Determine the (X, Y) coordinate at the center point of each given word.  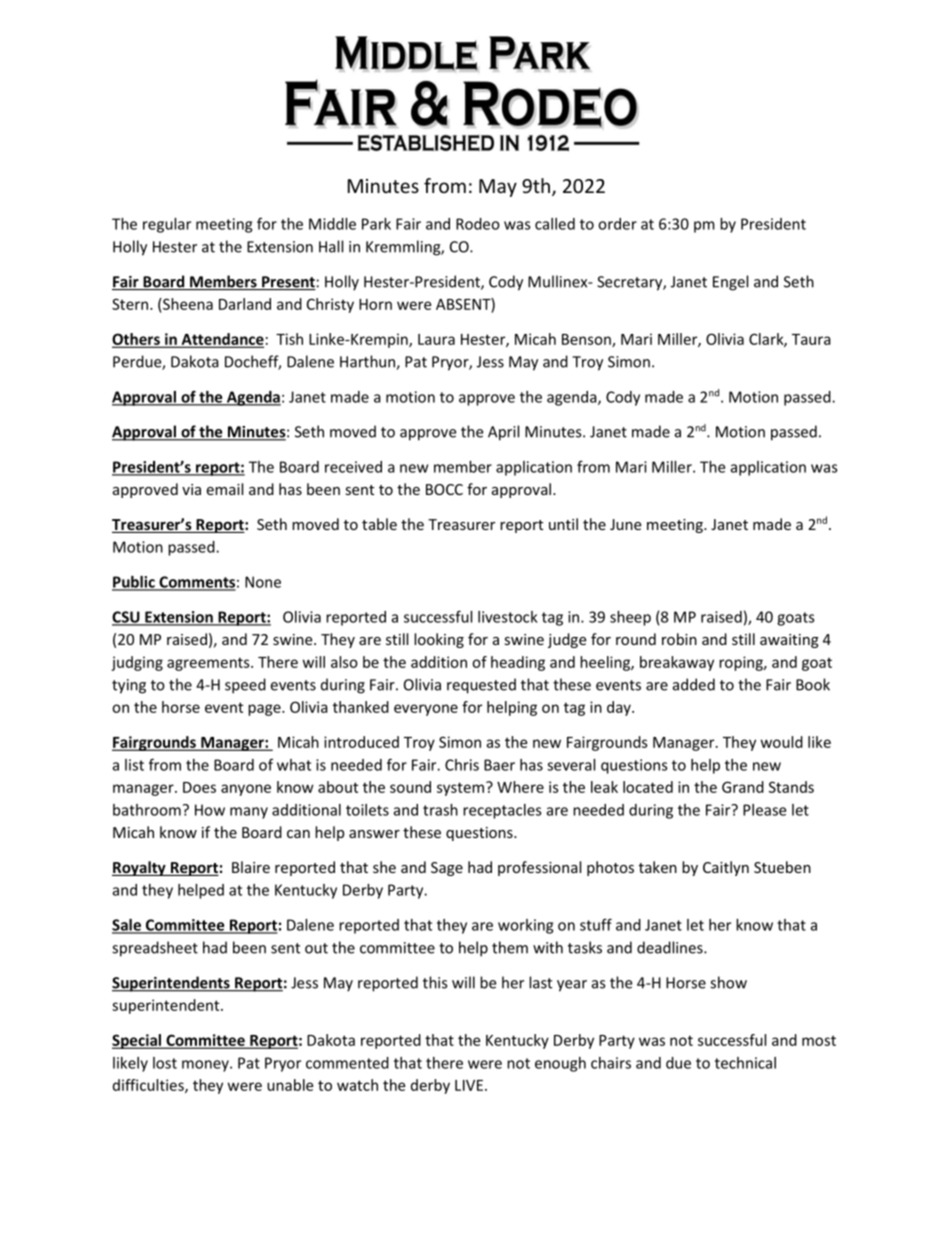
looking (439, 640)
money (206, 1066)
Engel (730, 283)
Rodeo (478, 224)
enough (560, 1064)
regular (167, 225)
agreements (209, 664)
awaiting (789, 641)
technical (745, 1063)
